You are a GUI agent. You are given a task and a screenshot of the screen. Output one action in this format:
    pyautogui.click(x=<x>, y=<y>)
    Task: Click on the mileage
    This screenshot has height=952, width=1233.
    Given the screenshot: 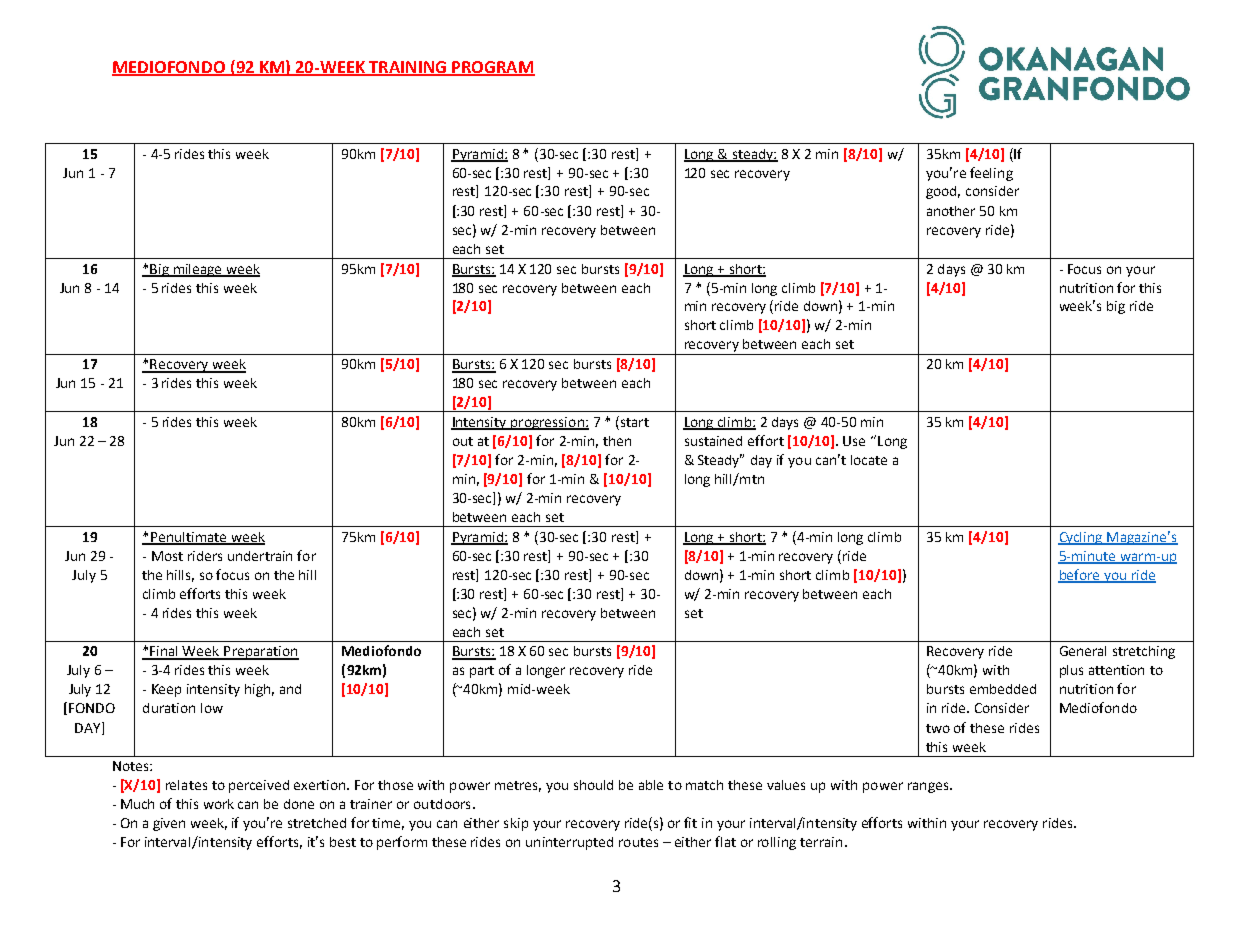 What is the action you would take?
    pyautogui.click(x=198, y=270)
